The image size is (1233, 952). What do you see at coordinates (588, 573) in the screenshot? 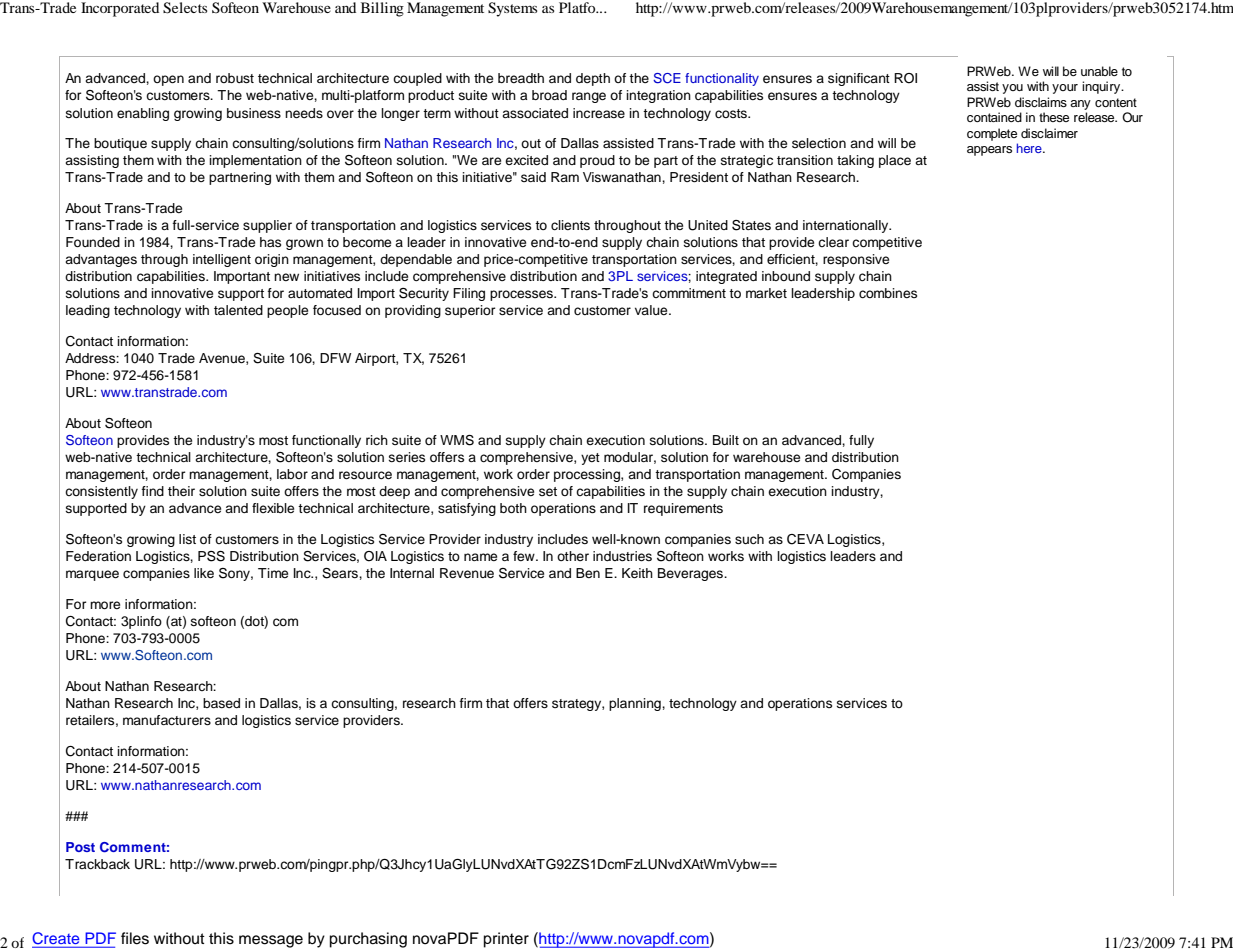
I see `Ben` at bounding box center [588, 573].
